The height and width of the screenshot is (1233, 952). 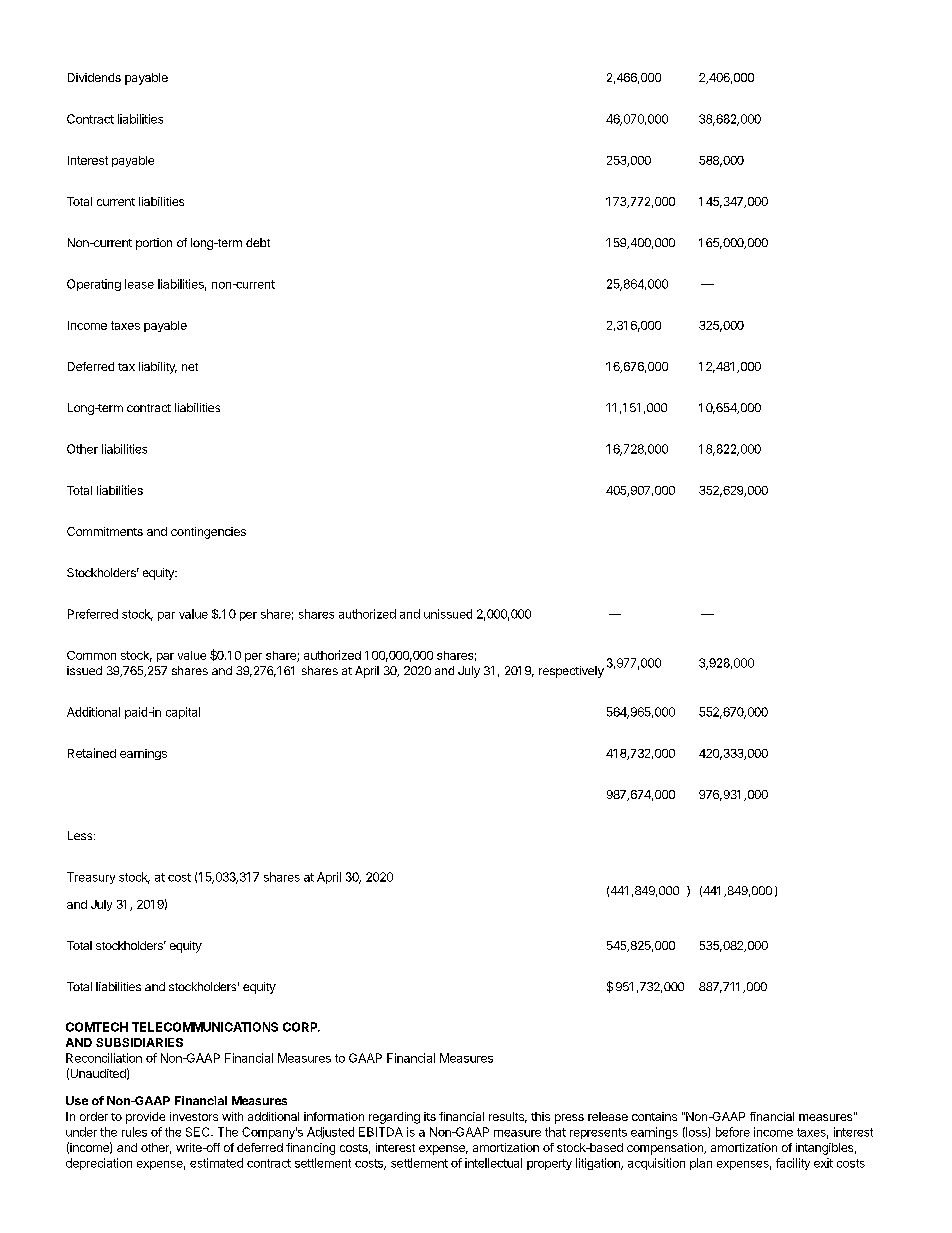 What do you see at coordinates (93, 614) in the screenshot?
I see `Preferred` at bounding box center [93, 614].
